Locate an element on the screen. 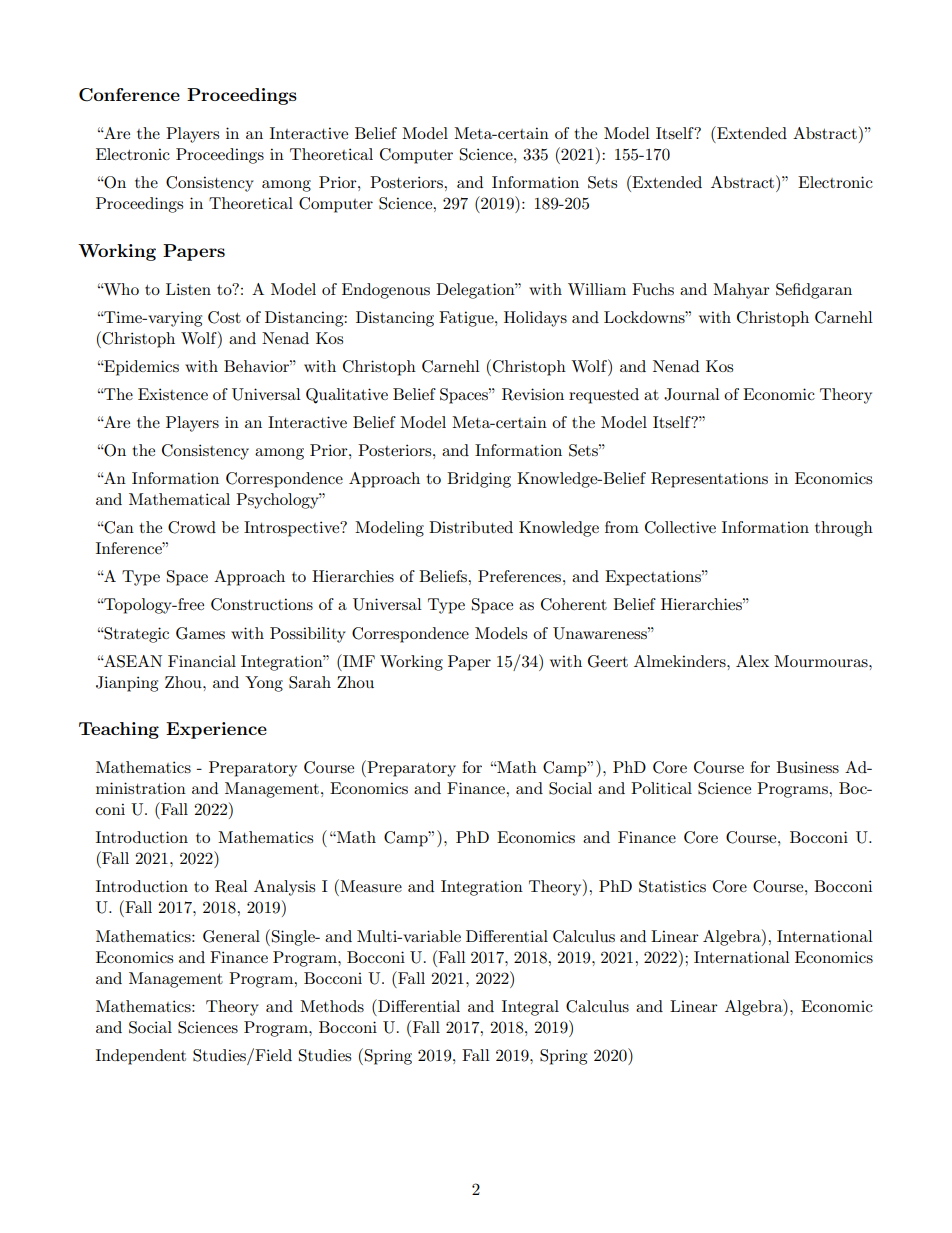  Constructions is located at coordinates (262, 604).
